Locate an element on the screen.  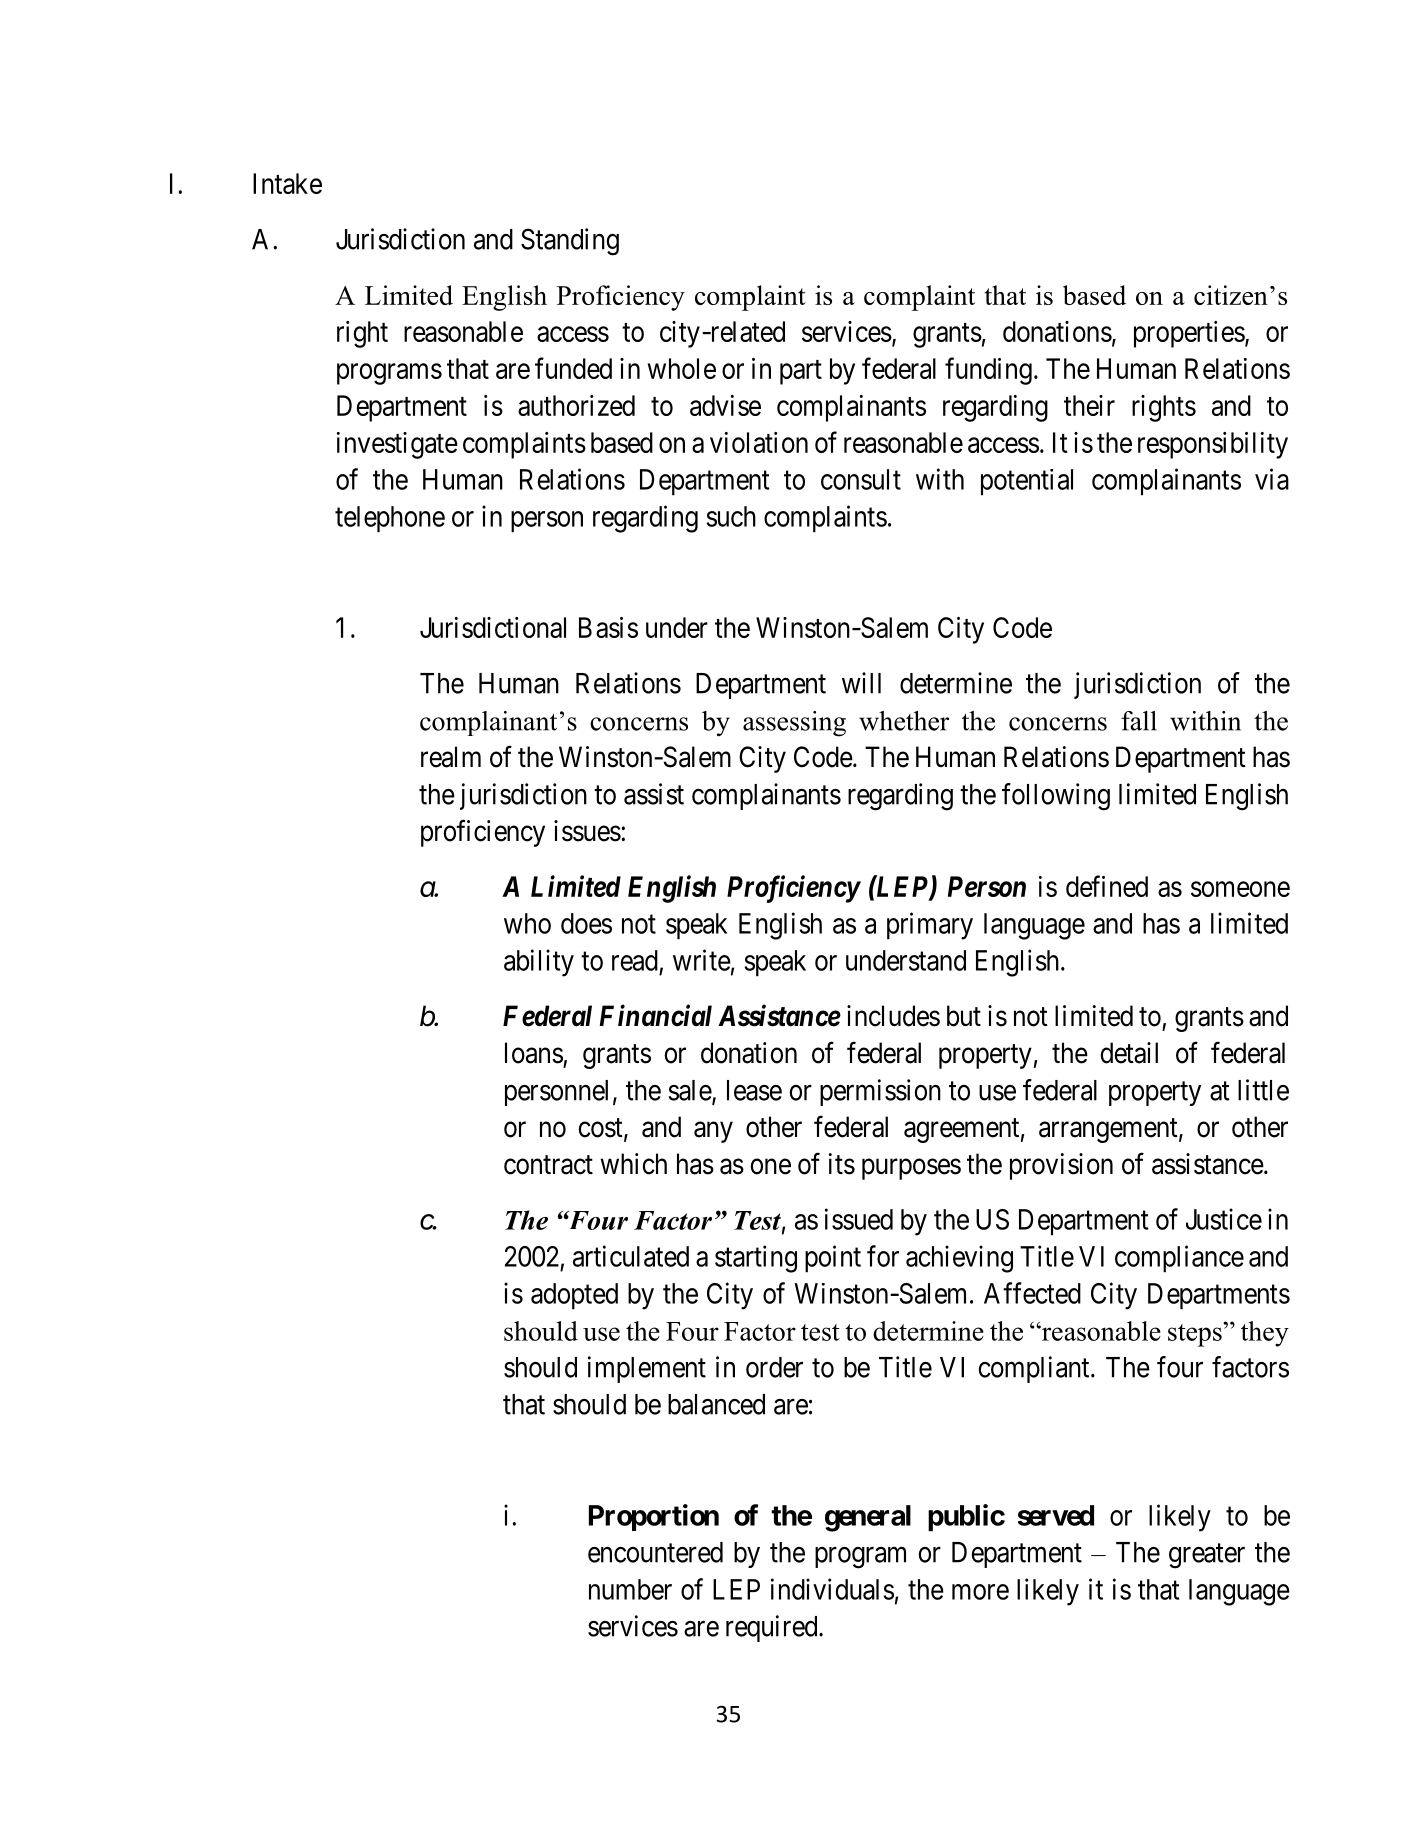
Standing is located at coordinates (570, 242).
